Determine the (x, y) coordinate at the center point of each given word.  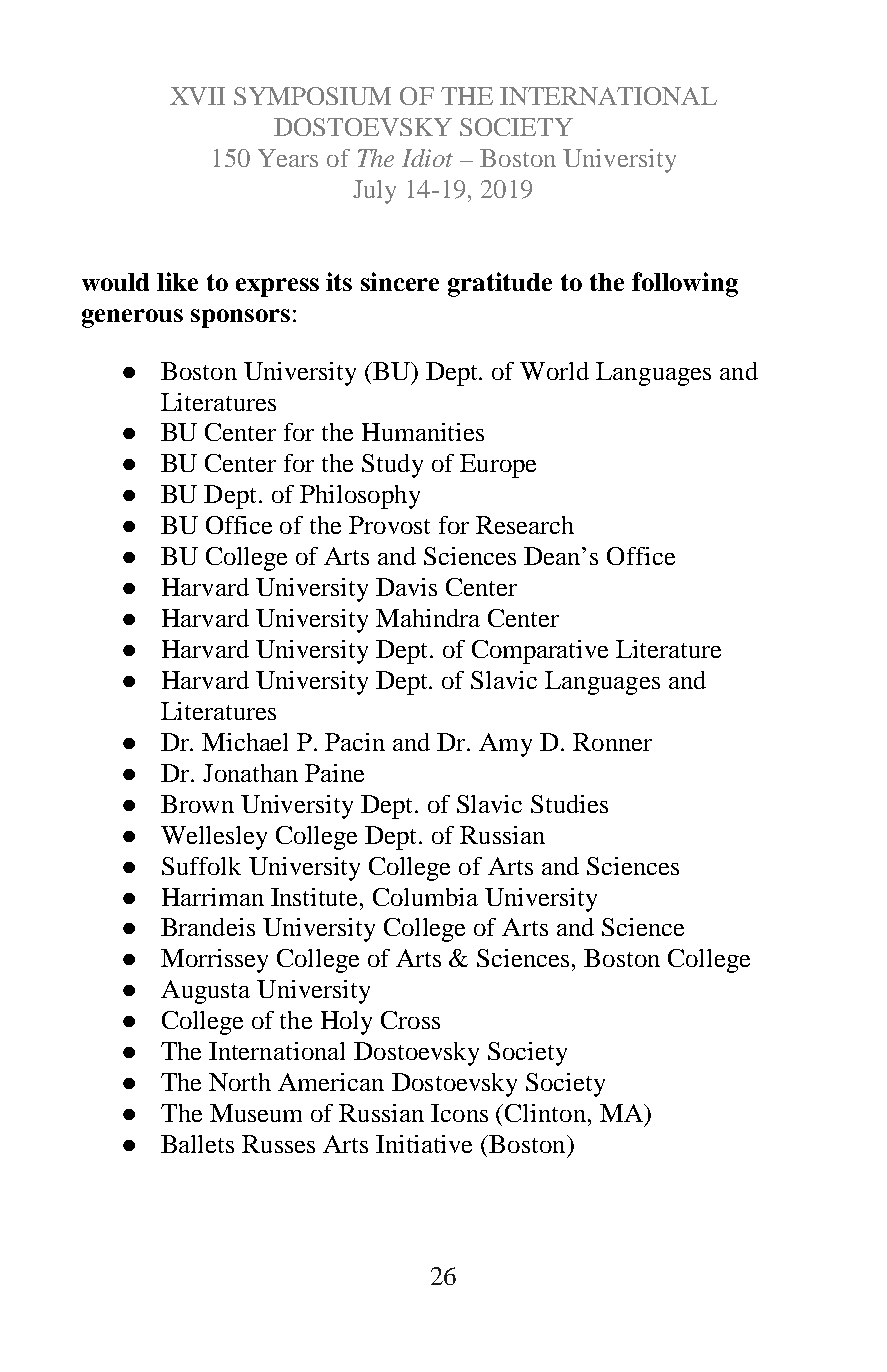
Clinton (545, 1113)
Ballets (197, 1144)
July (374, 192)
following (685, 284)
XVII (197, 96)
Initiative (424, 1144)
